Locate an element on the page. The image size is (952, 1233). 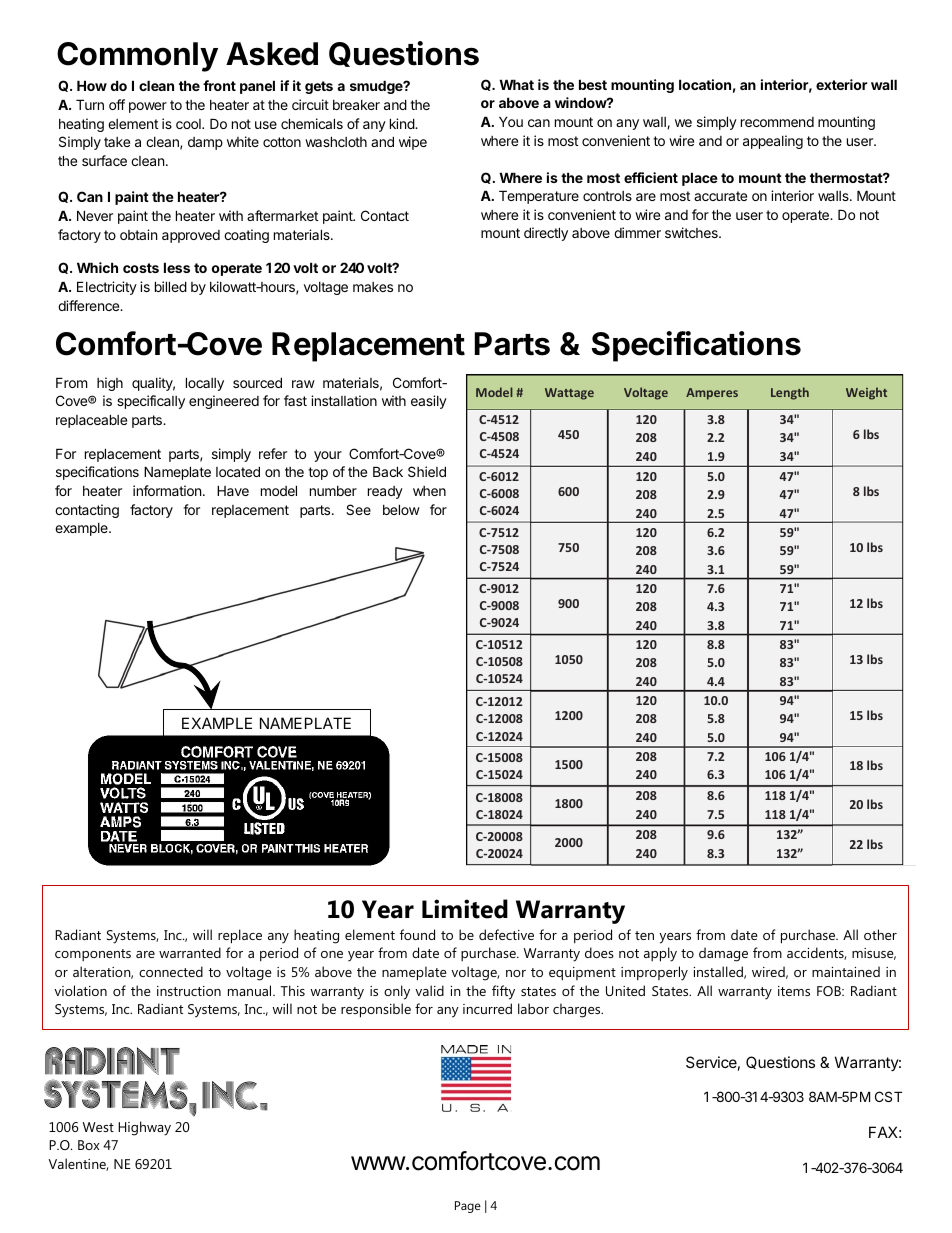
other is located at coordinates (880, 934).
